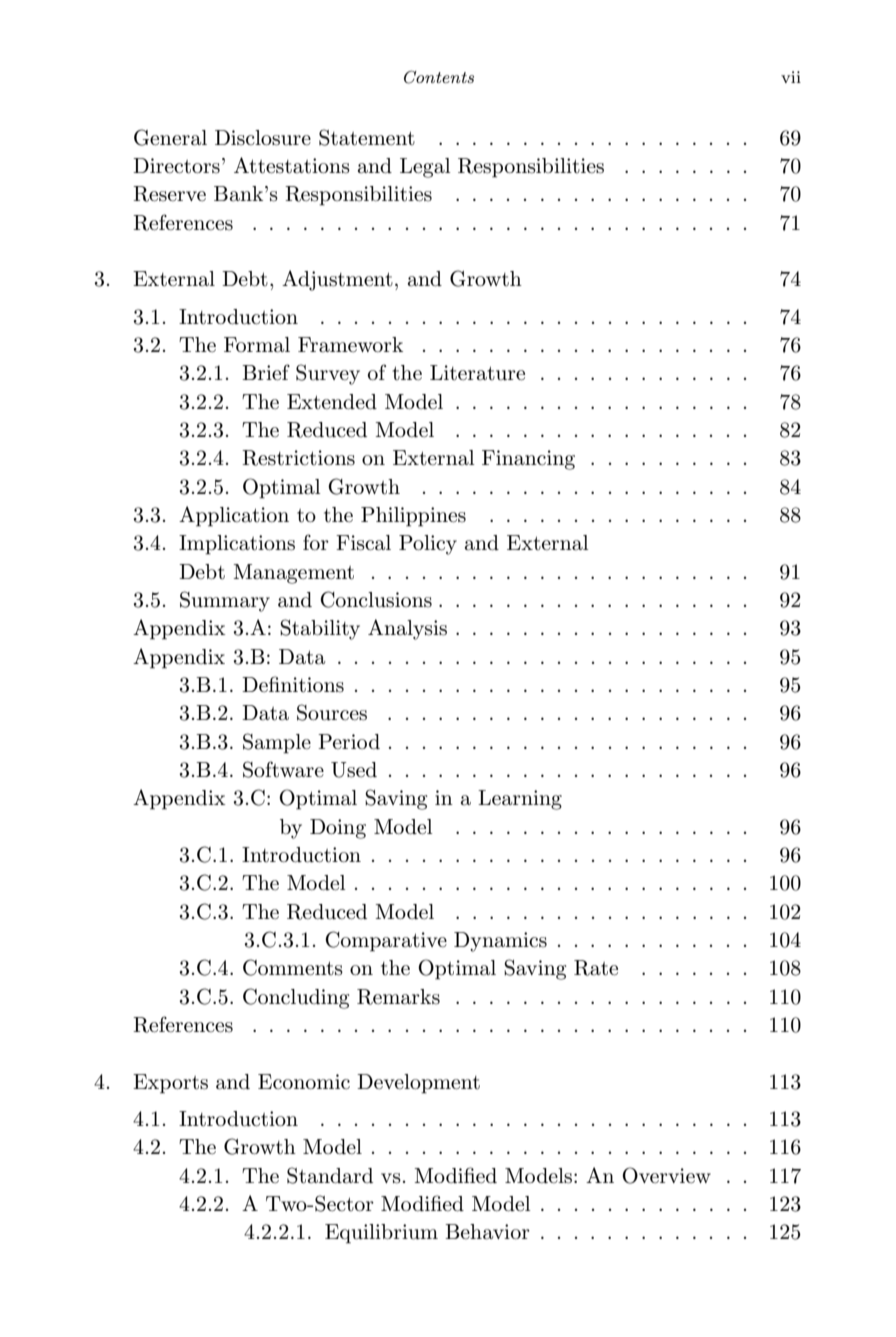 Image resolution: width=896 pixels, height=1337 pixels. Describe the element at coordinates (263, 138) in the screenshot. I see `Disclosure` at that location.
